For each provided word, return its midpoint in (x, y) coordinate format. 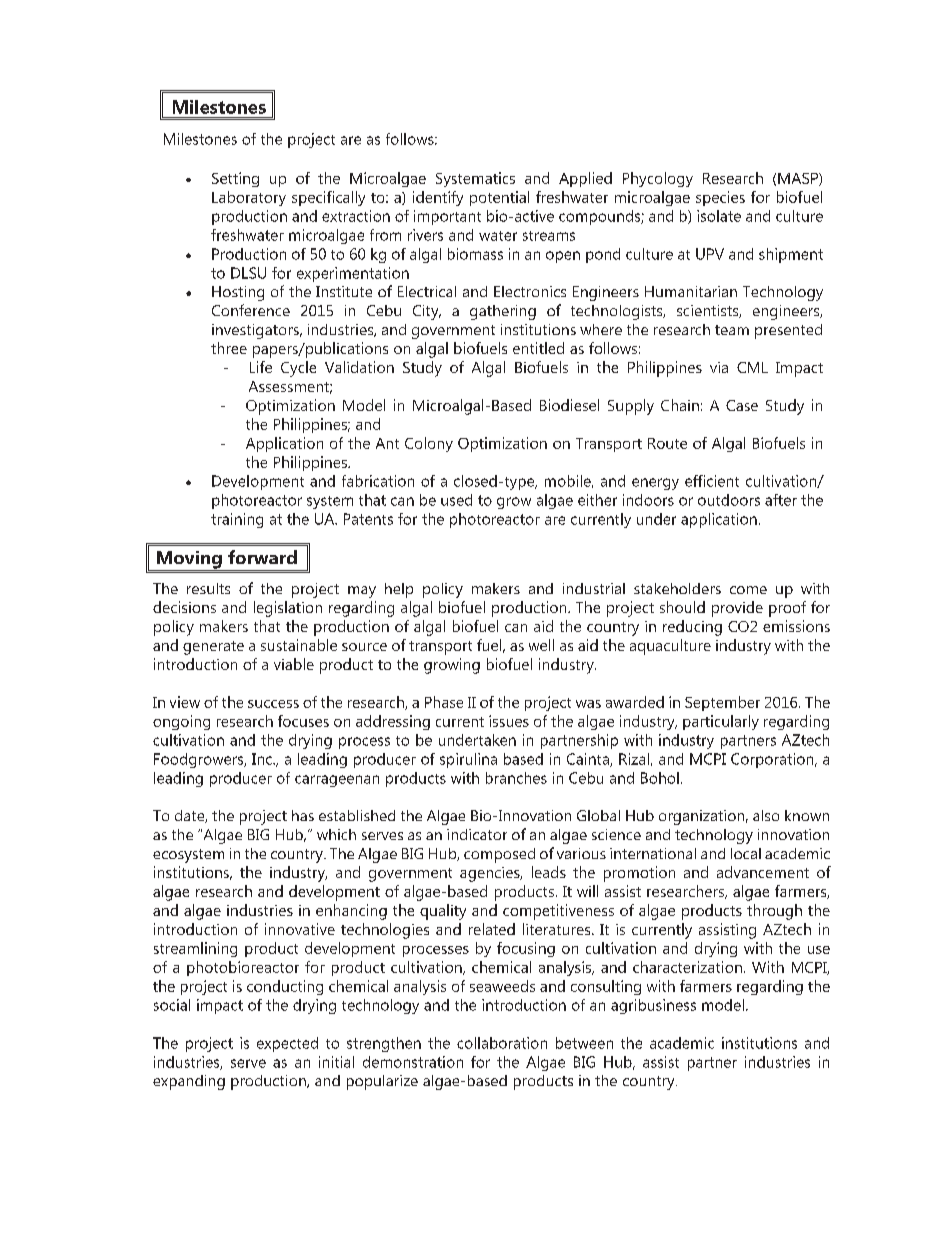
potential (499, 198)
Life (261, 367)
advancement (763, 872)
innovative (300, 929)
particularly (721, 722)
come (748, 590)
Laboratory (249, 198)
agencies (491, 874)
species (720, 198)
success (273, 704)
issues (509, 721)
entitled (538, 348)
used (456, 500)
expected (287, 1044)
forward (262, 557)
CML (752, 367)
